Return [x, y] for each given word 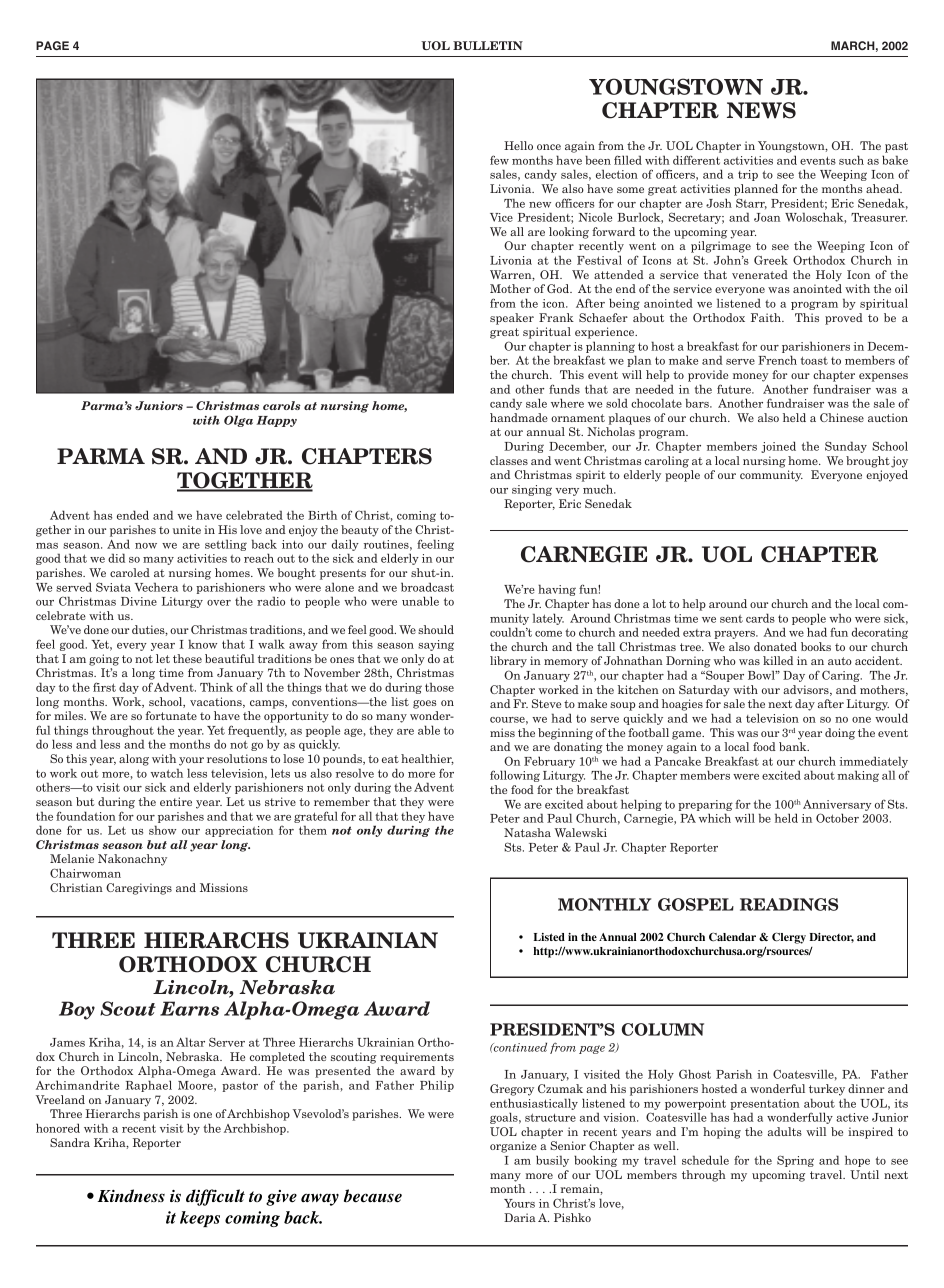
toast [814, 360]
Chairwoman [85, 873]
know [202, 644]
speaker [512, 319]
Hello [518, 145]
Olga [238, 421]
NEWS [761, 110]
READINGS [789, 904]
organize [513, 1147]
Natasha [527, 832]
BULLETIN [488, 45]
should [436, 629]
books [816, 646]
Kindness [131, 1196]
